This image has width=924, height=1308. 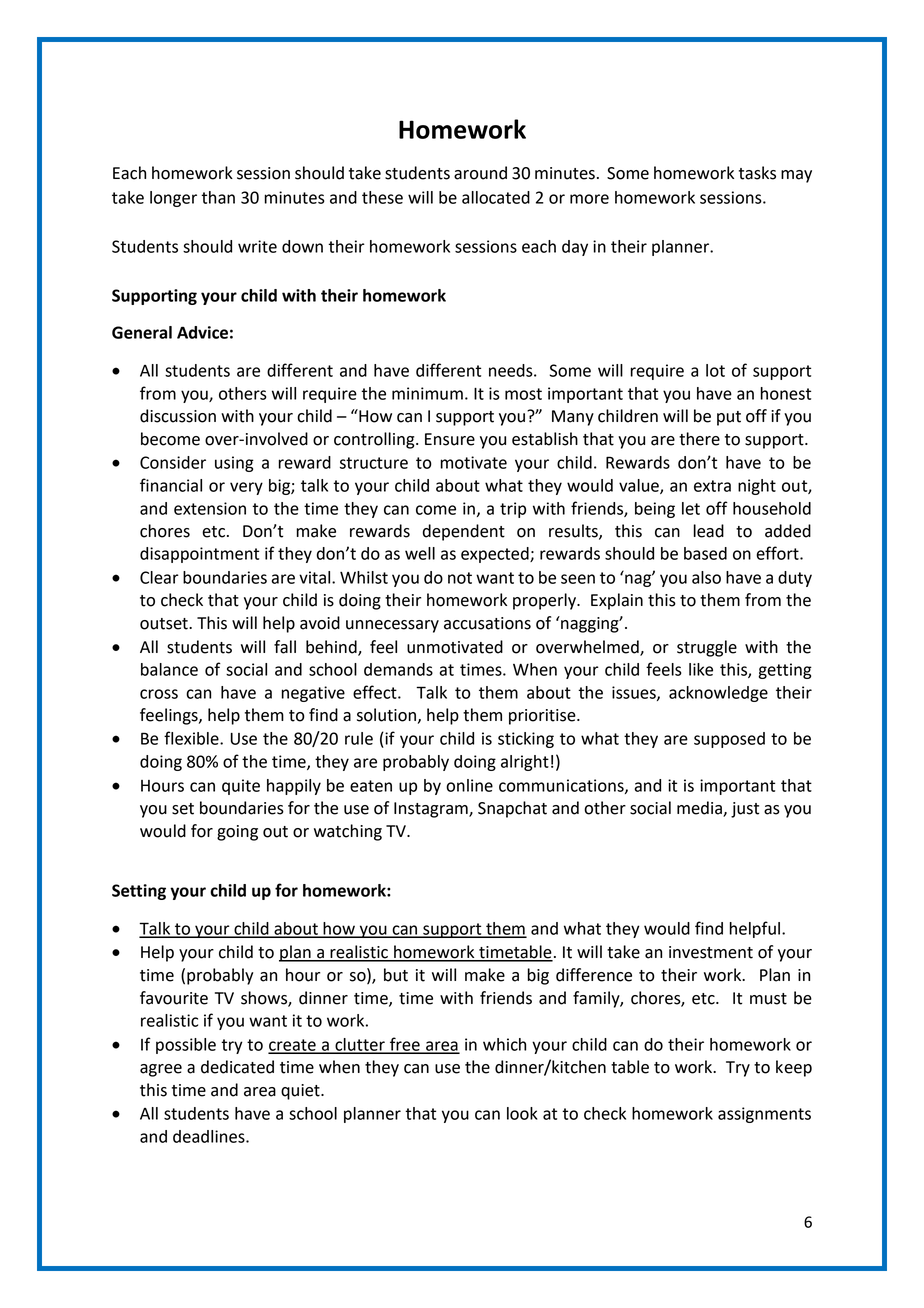 I want to click on going, so click(x=237, y=833).
